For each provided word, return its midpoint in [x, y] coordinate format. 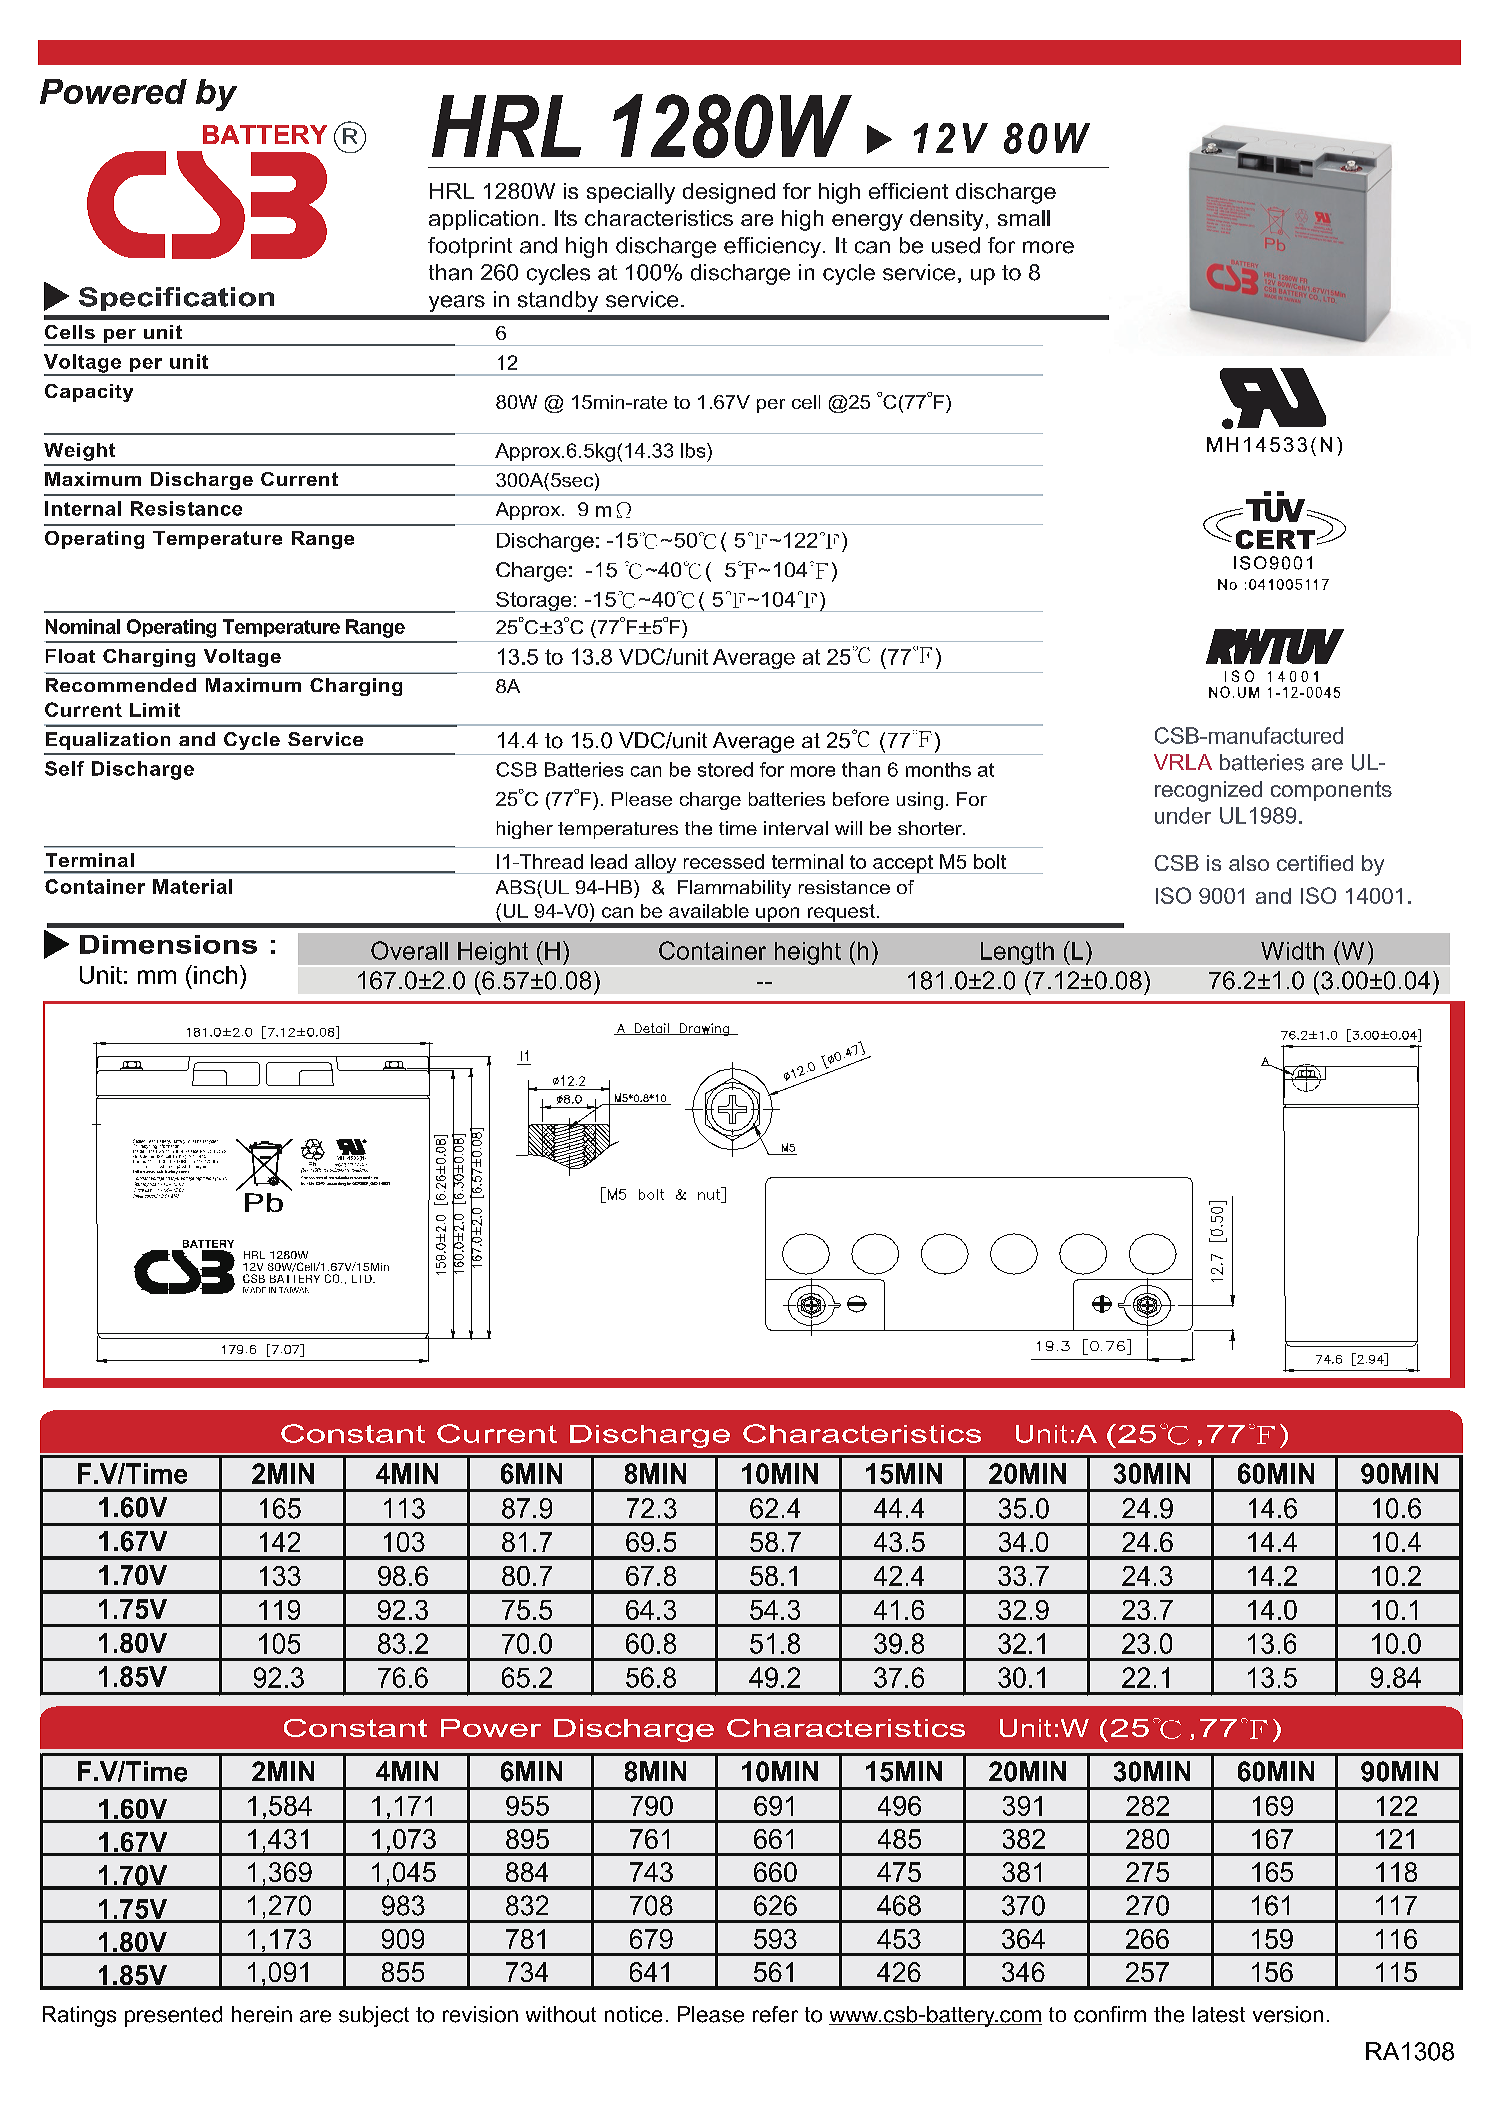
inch [215, 975]
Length [1017, 953]
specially [631, 193]
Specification [176, 299]
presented [173, 2016]
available [709, 911]
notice [633, 2014]
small [1024, 218]
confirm [1110, 2014]
